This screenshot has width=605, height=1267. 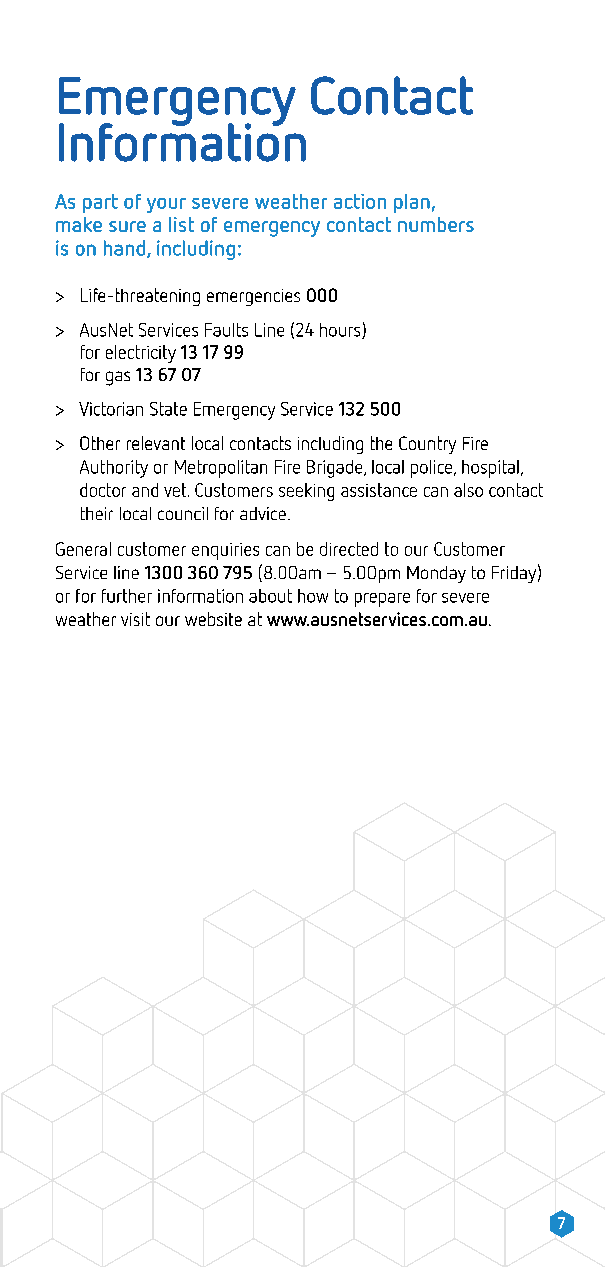 I want to click on further, so click(x=127, y=596).
